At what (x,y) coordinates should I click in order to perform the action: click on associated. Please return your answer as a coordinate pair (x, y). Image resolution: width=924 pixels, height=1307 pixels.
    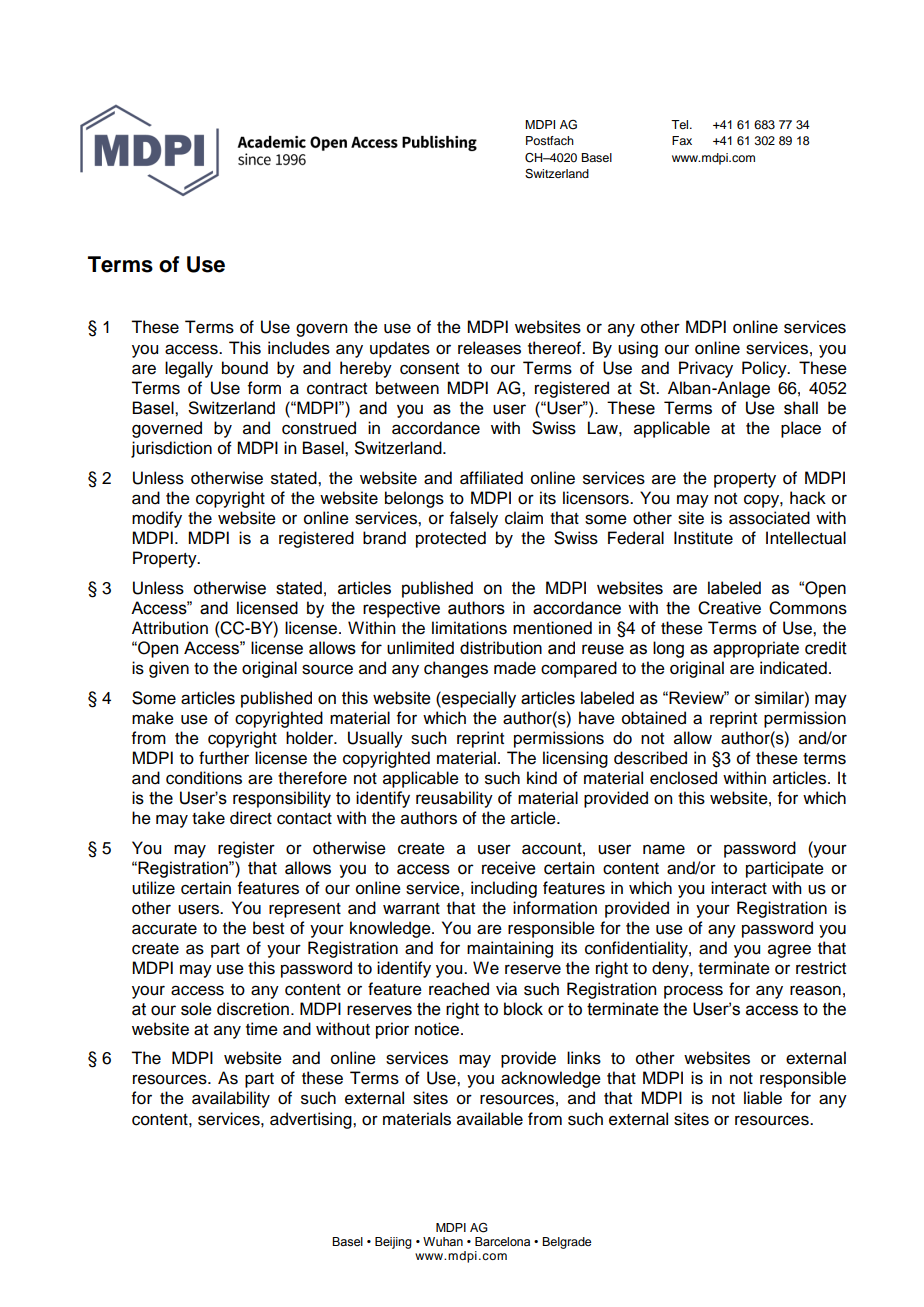
    Looking at the image, I should click on (769, 518).
